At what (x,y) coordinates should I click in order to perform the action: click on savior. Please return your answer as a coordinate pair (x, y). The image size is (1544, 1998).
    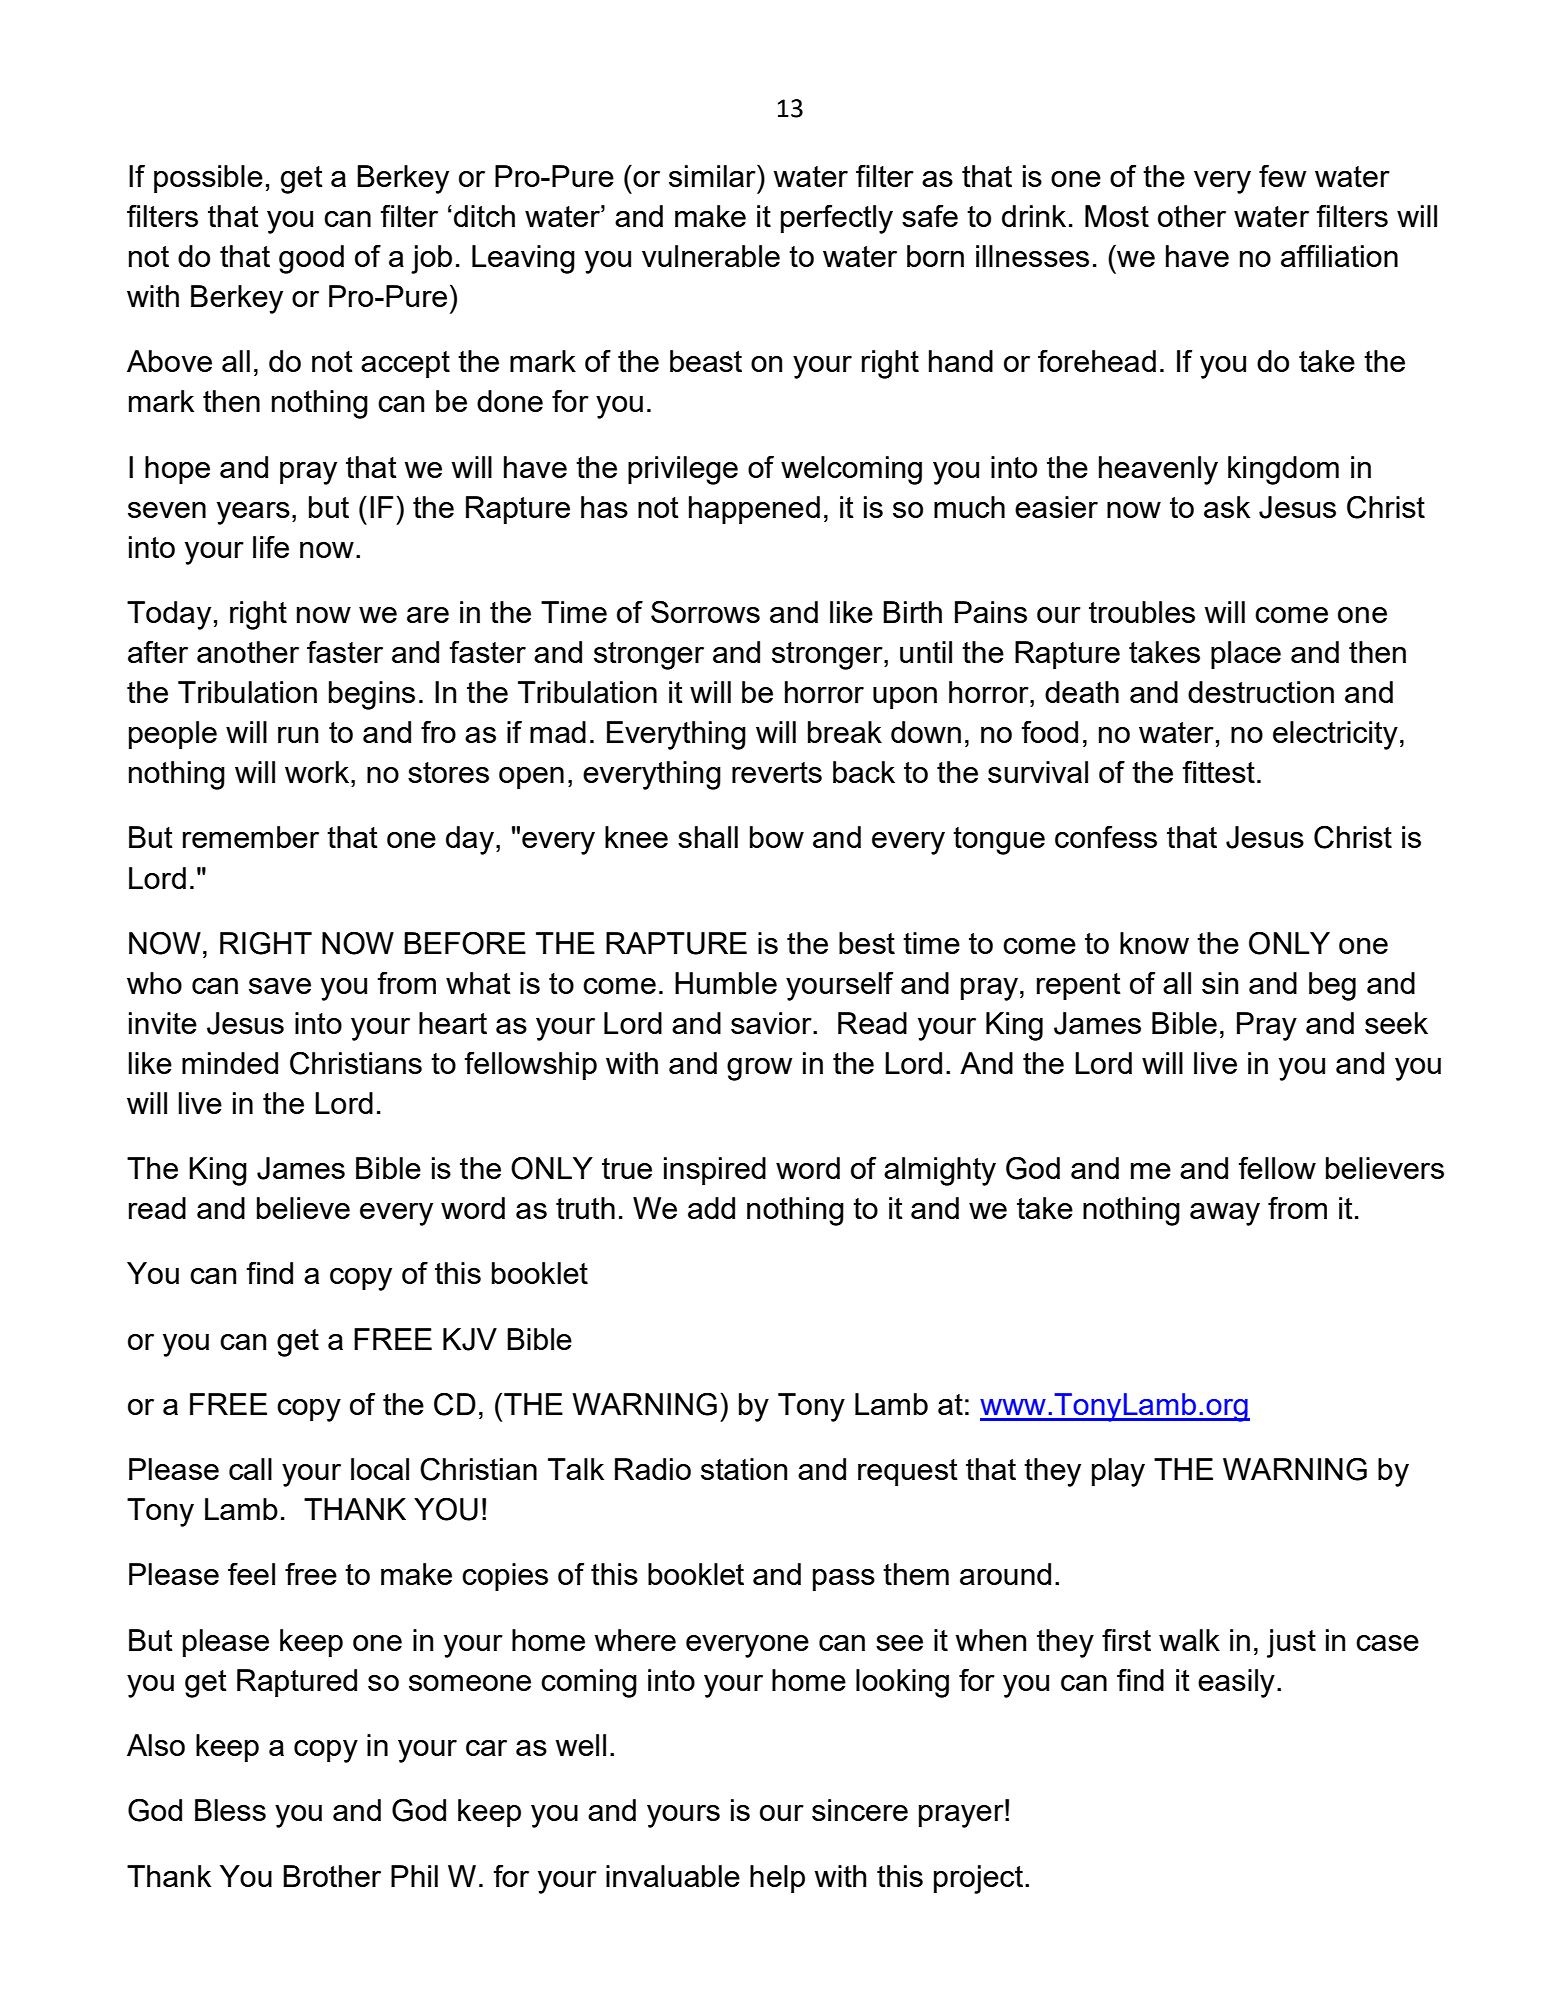
    Looking at the image, I should click on (772, 1023).
